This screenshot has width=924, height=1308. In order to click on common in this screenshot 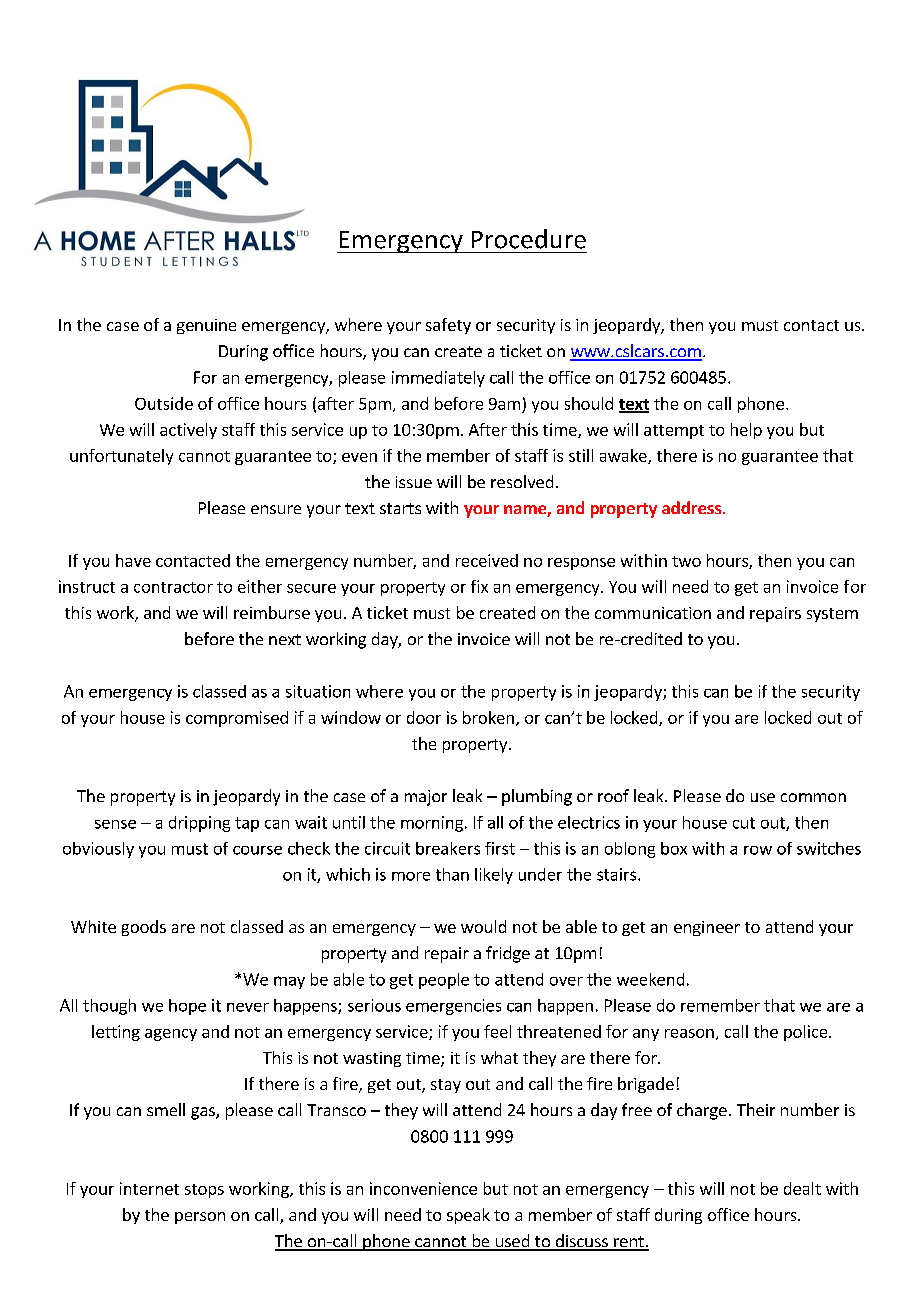, I will do `click(813, 797)`.
